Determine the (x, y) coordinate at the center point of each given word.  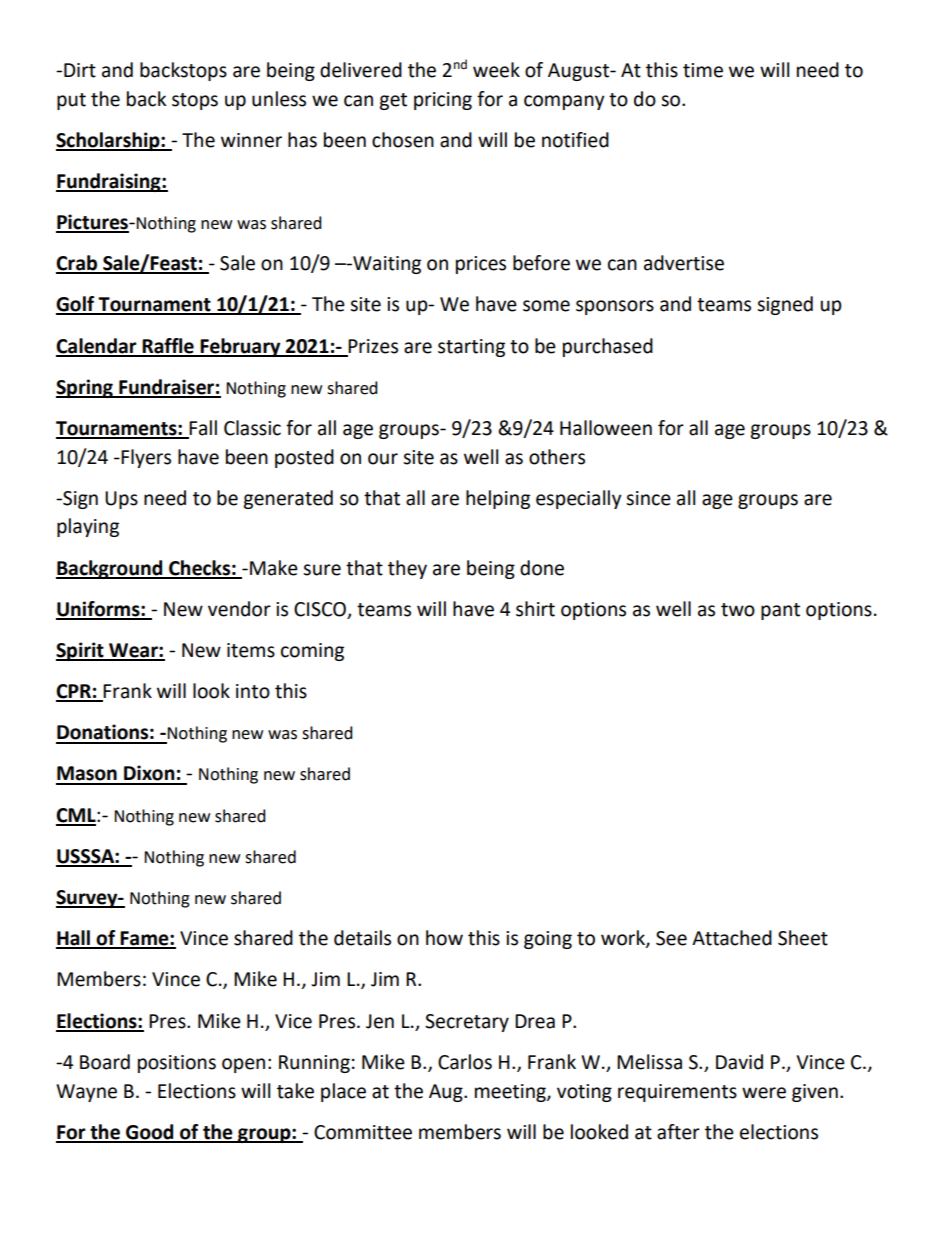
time (703, 70)
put (71, 101)
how (444, 938)
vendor (239, 609)
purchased (608, 347)
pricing (443, 101)
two (738, 610)
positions (177, 1064)
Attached (732, 938)
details (362, 938)
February (241, 347)
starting (471, 348)
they (407, 569)
